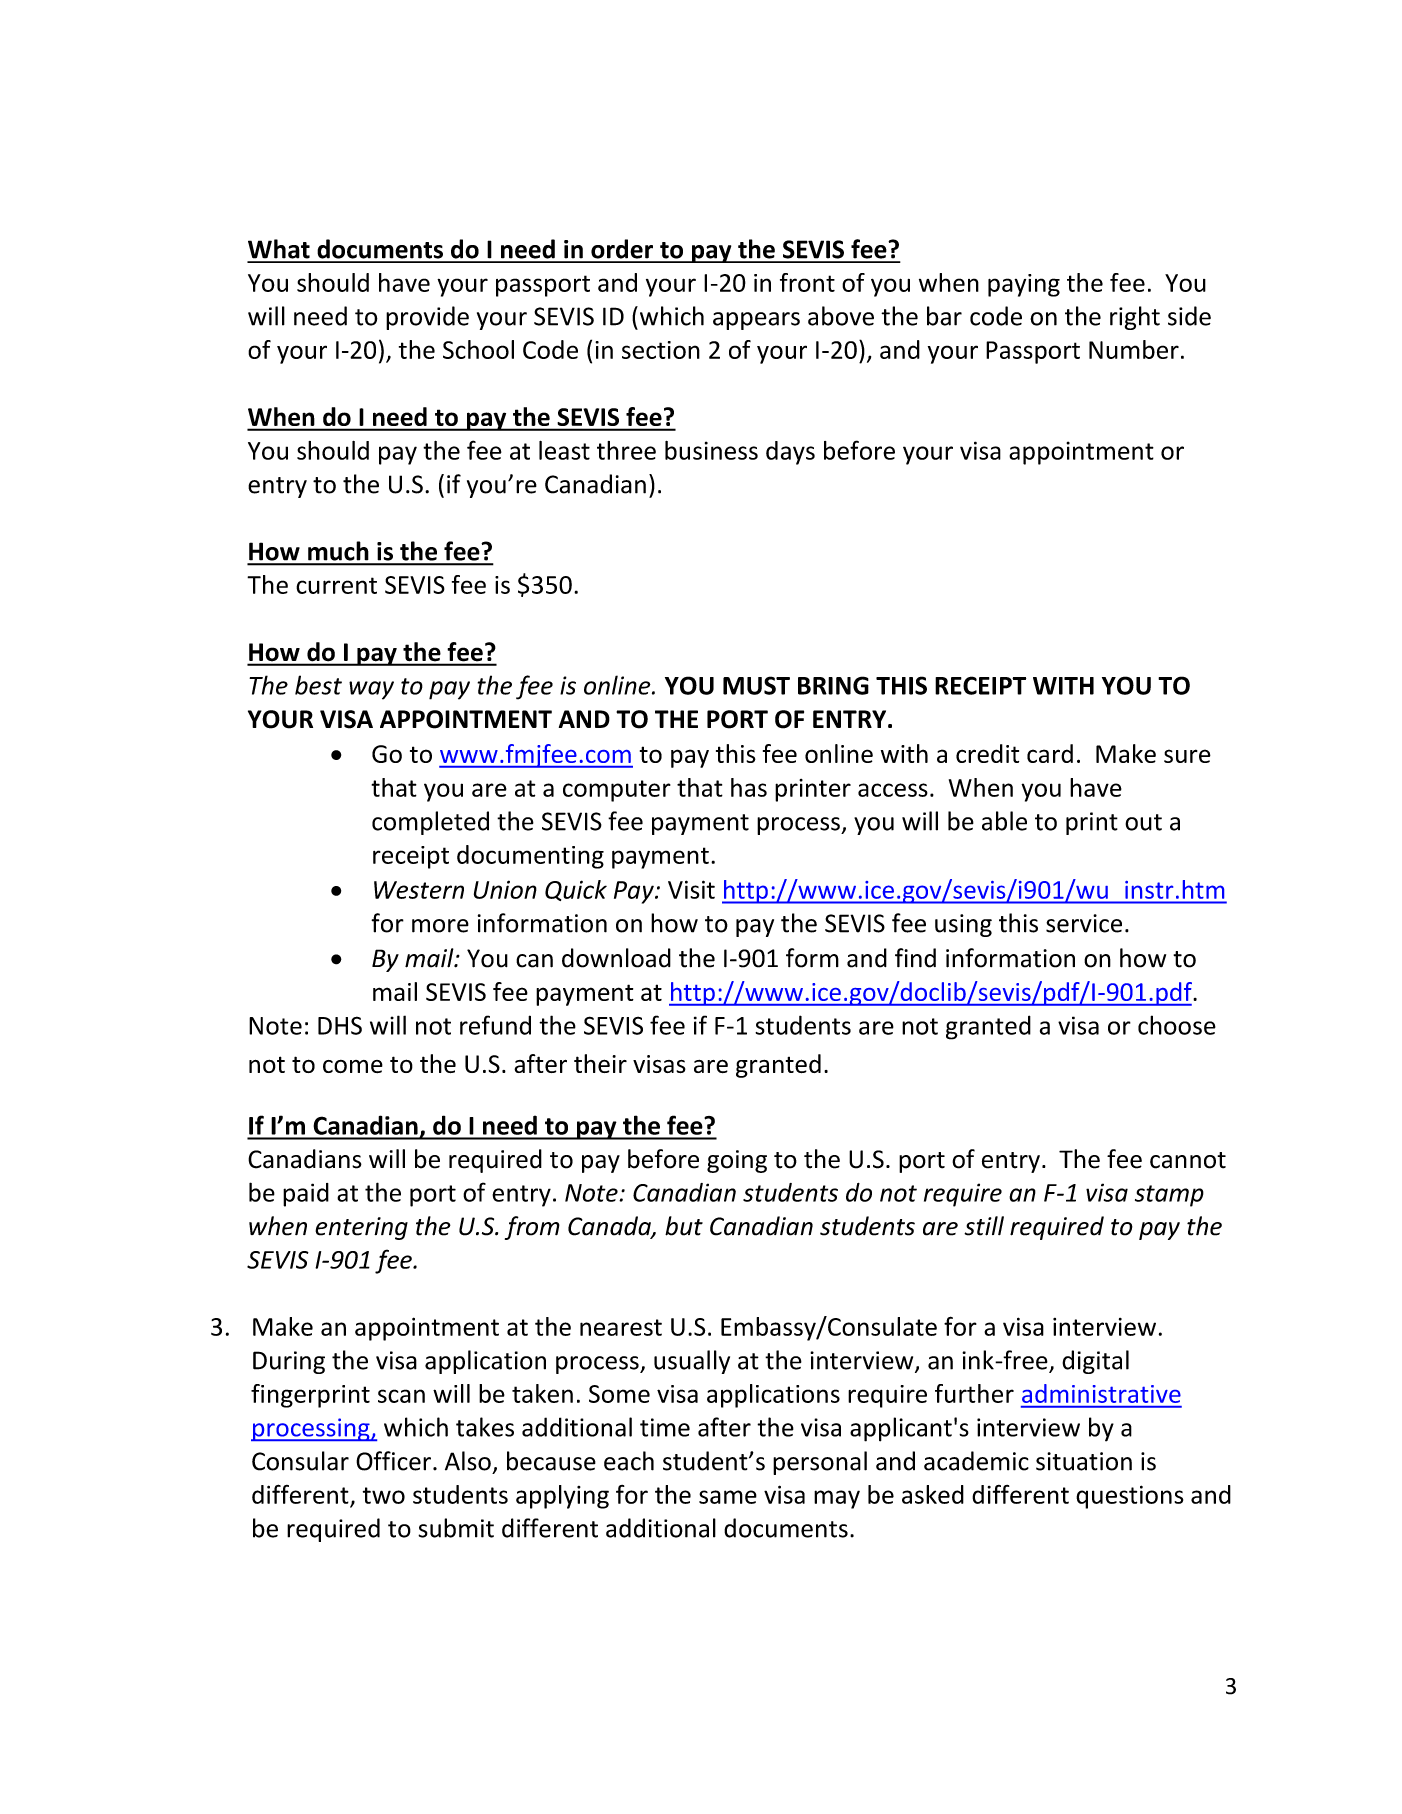 Image resolution: width=1402 pixels, height=1814 pixels. What do you see at coordinates (1135, 318) in the image?
I see `right` at bounding box center [1135, 318].
